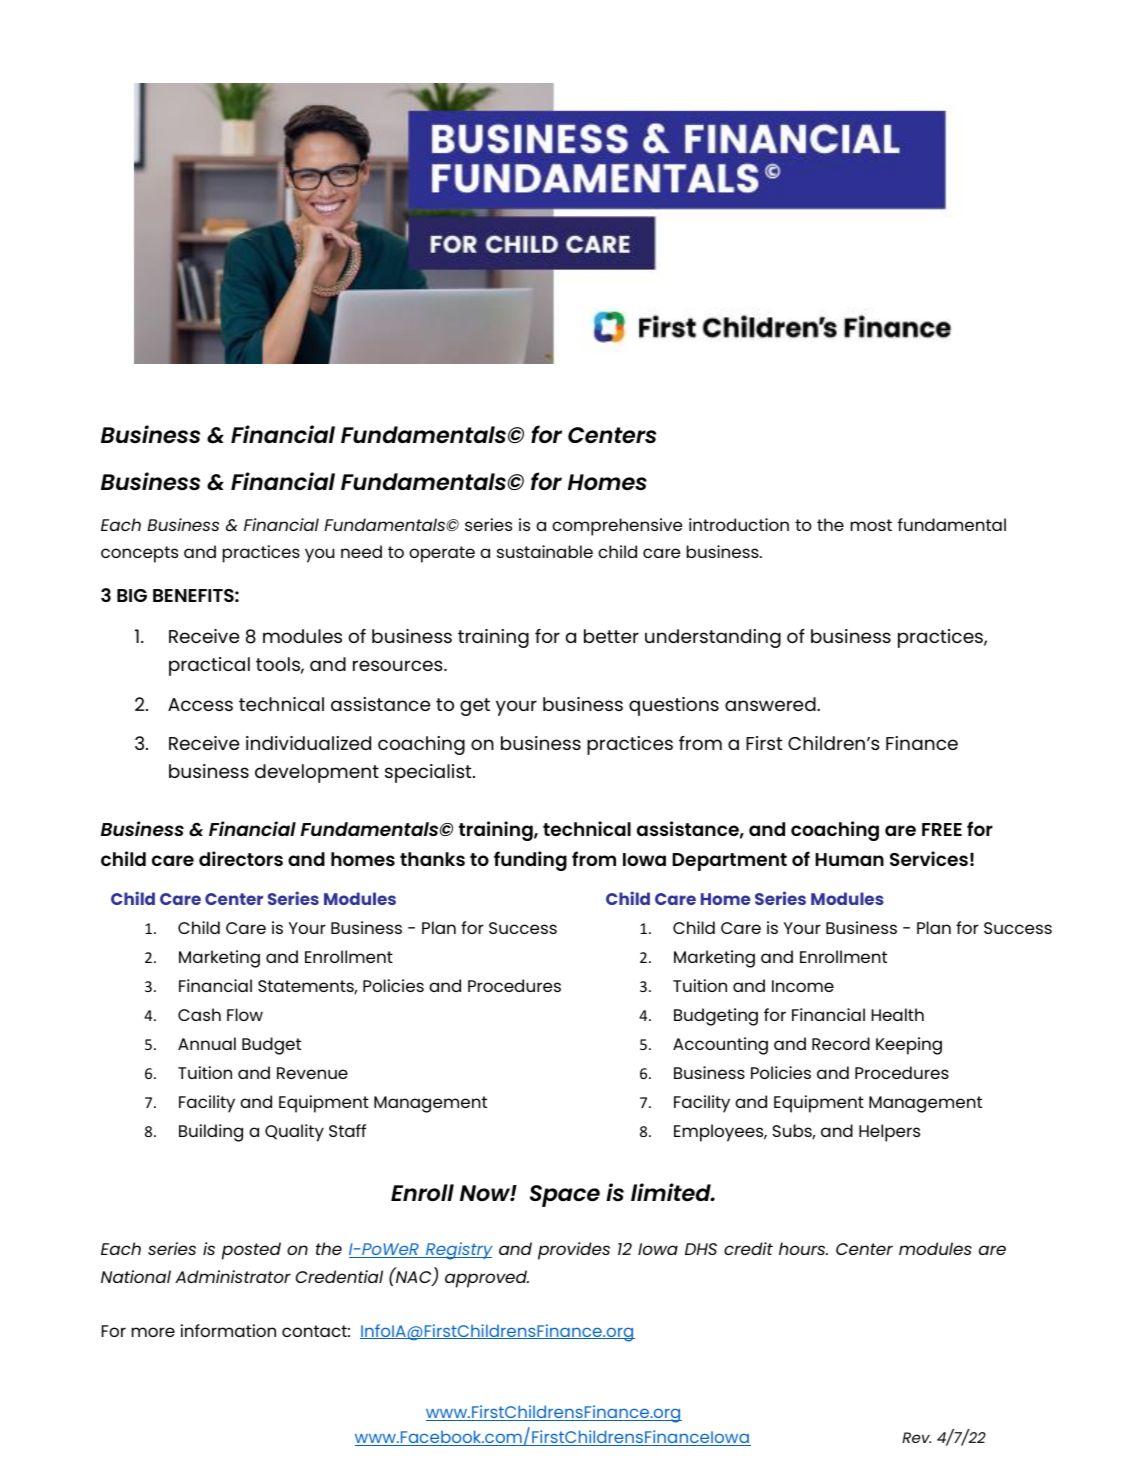 This page has width=1141, height=1476. Describe the element at coordinates (871, 525) in the page. I see `most` at that location.
